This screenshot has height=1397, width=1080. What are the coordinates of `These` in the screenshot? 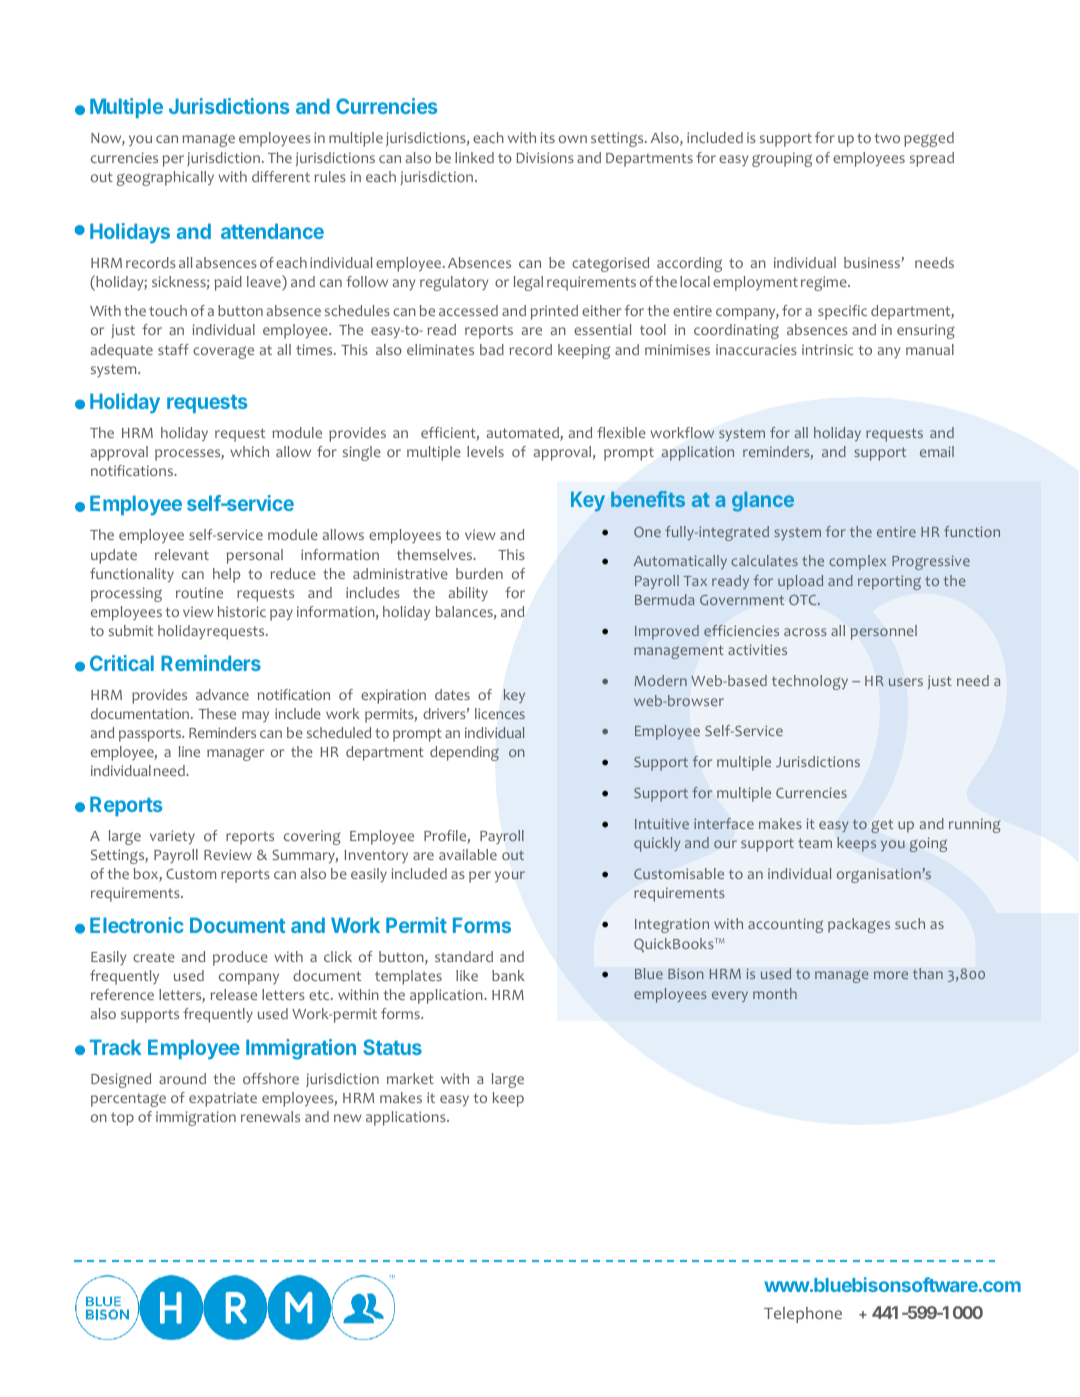 It's located at (217, 713).
